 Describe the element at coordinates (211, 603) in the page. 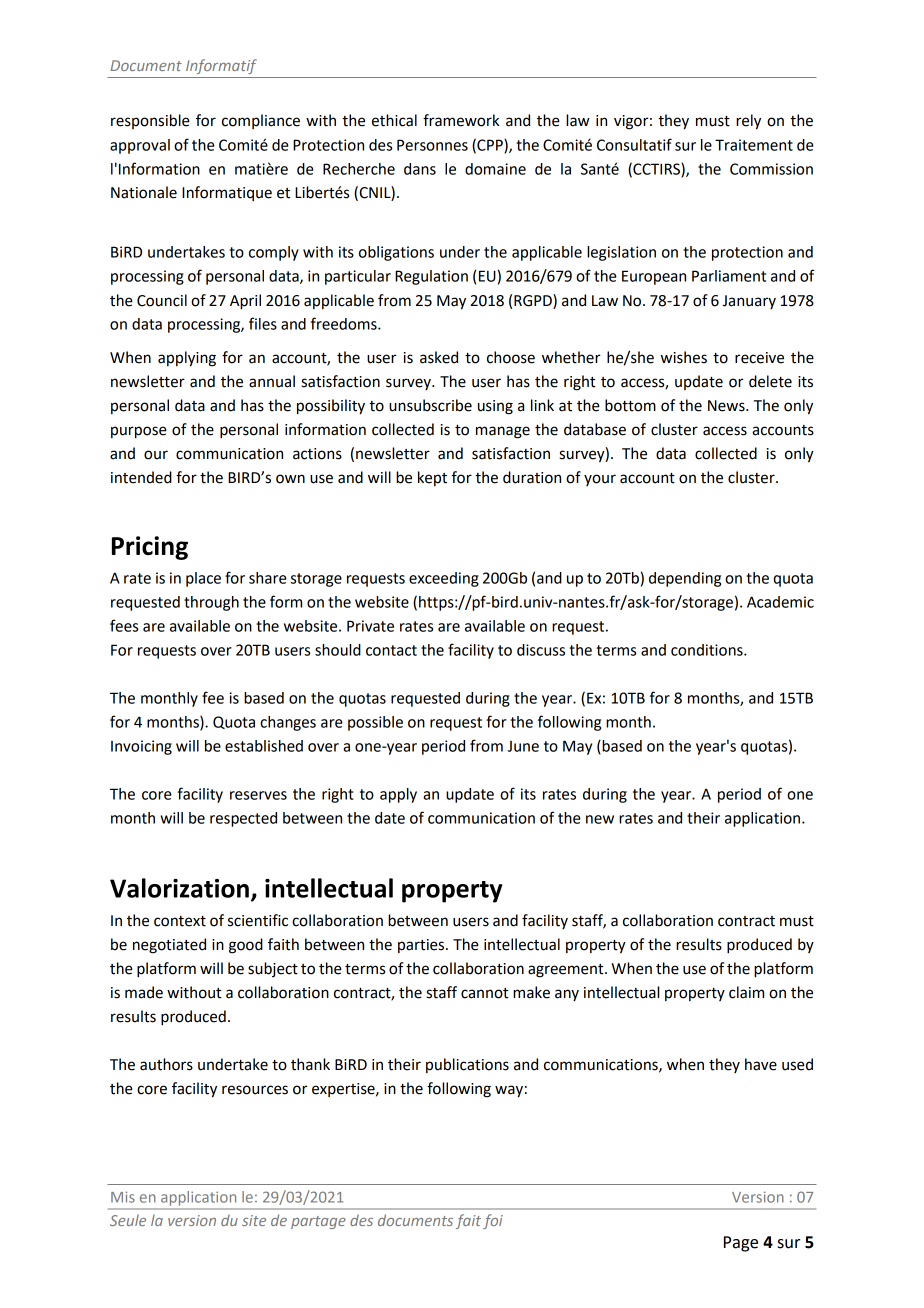

I see `through` at that location.
